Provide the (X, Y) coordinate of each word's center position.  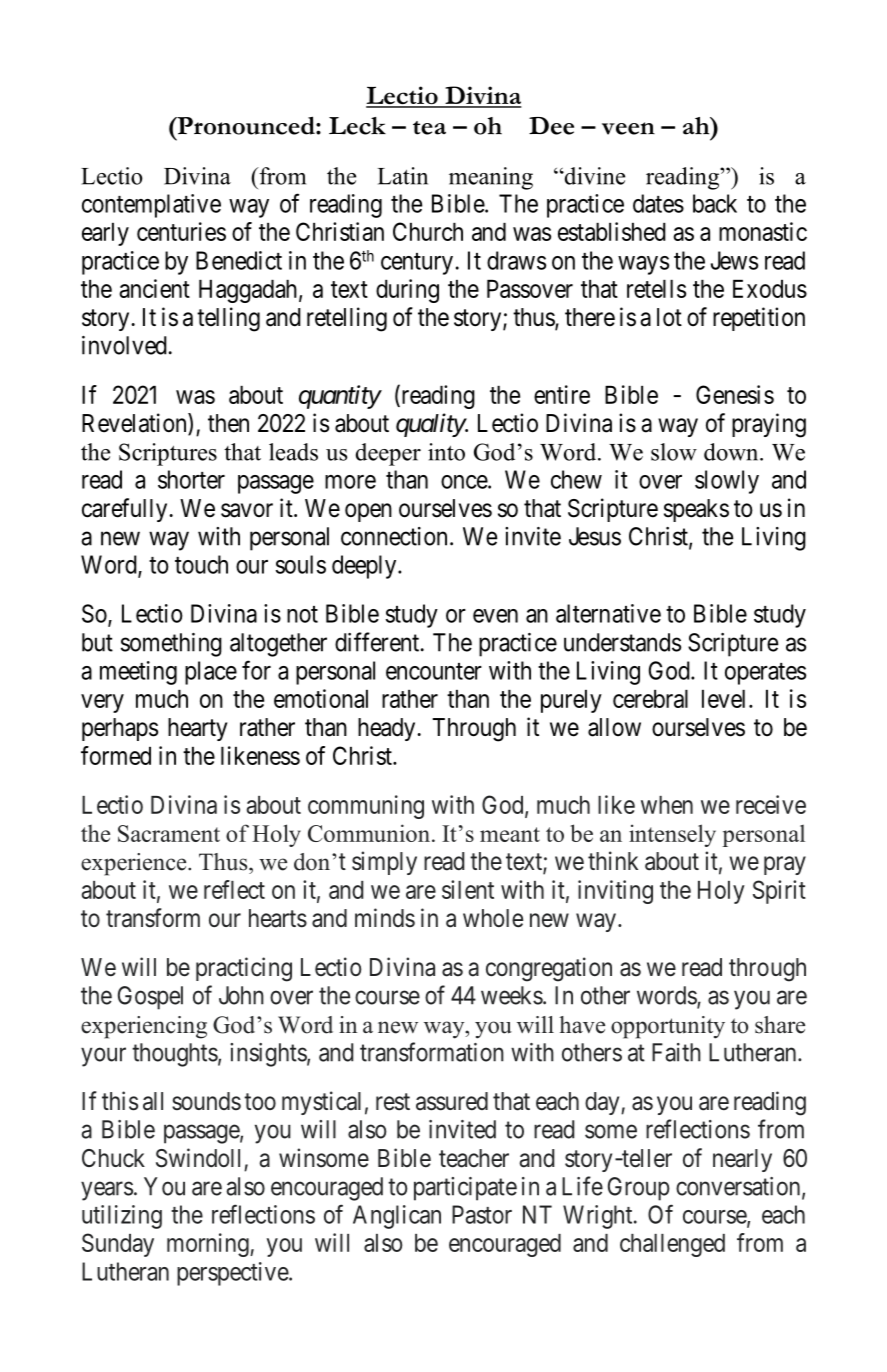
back (715, 203)
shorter (191, 479)
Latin (403, 176)
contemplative (151, 206)
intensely (672, 835)
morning (209, 1245)
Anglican (397, 1217)
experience (135, 864)
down (732, 452)
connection (394, 536)
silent (468, 889)
